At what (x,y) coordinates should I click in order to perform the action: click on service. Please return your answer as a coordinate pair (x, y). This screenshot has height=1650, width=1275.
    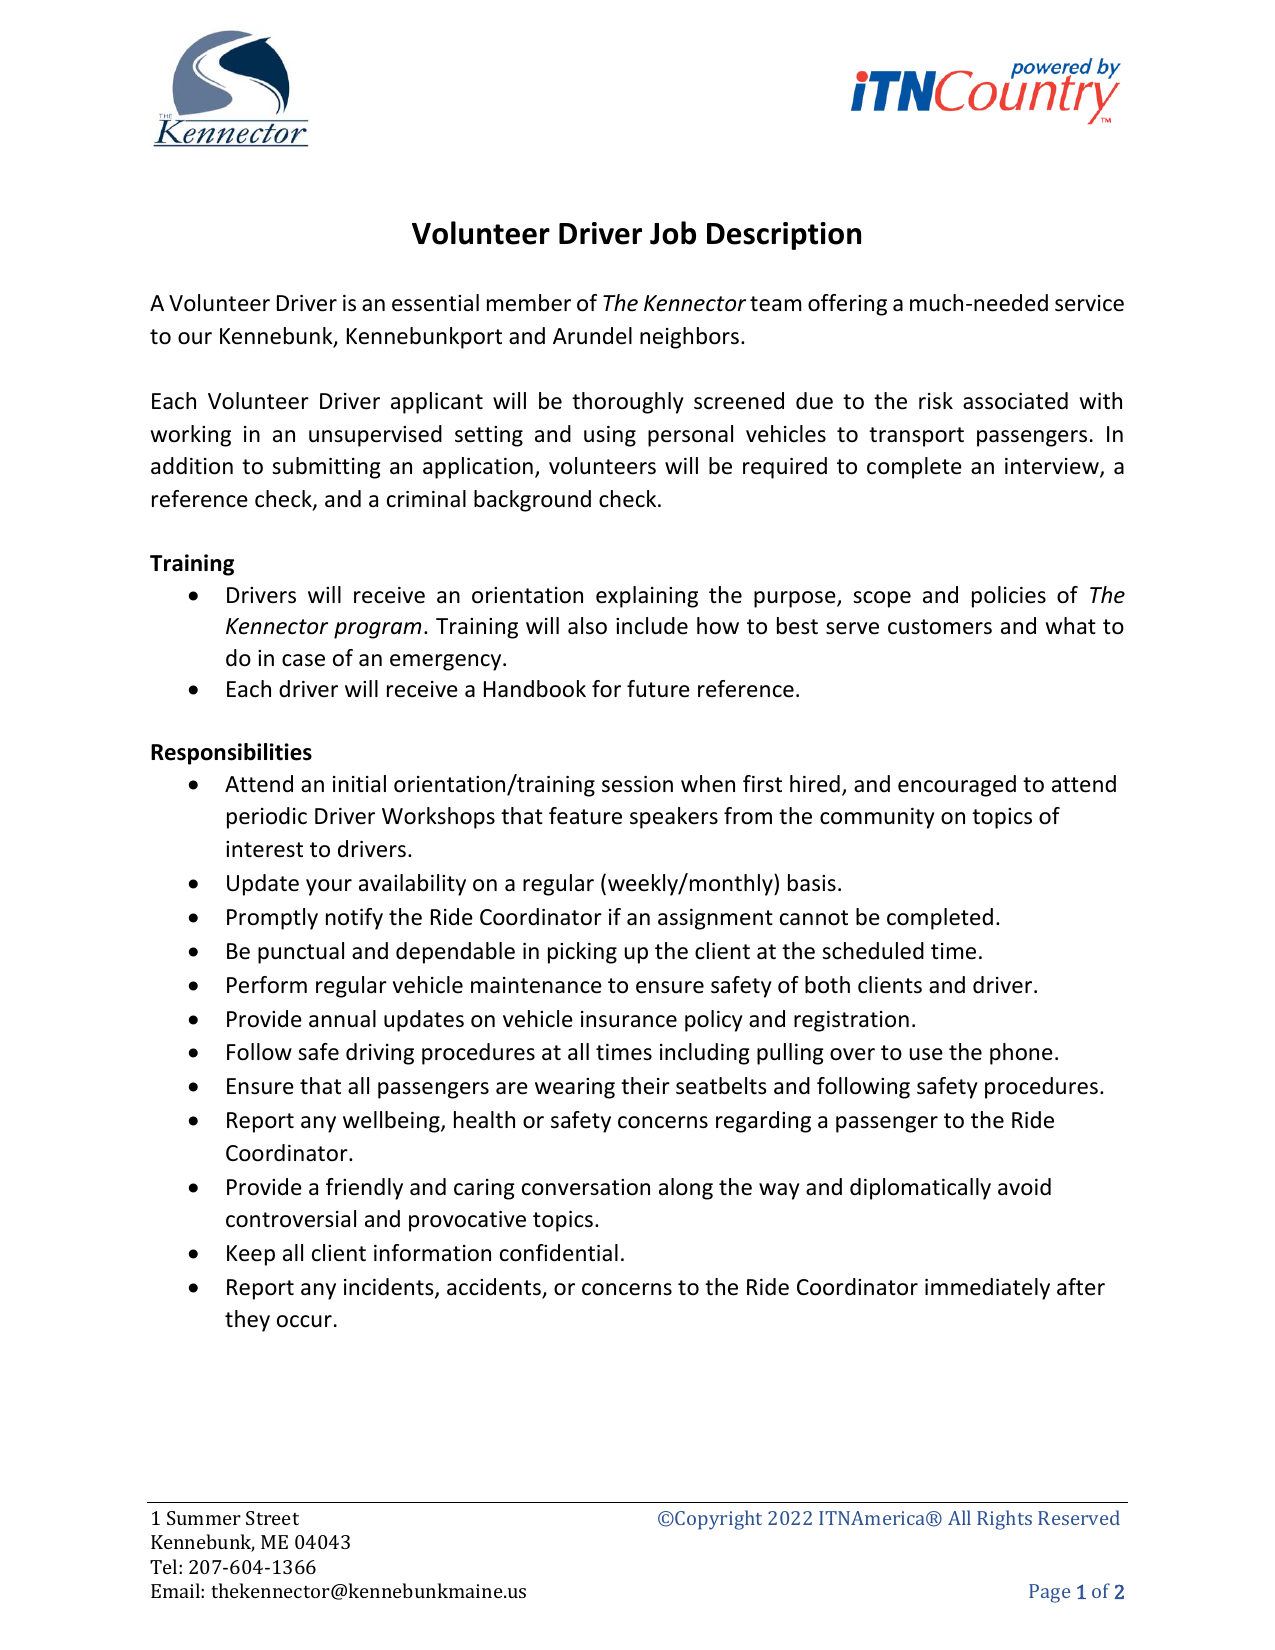
    Looking at the image, I should click on (1089, 303).
